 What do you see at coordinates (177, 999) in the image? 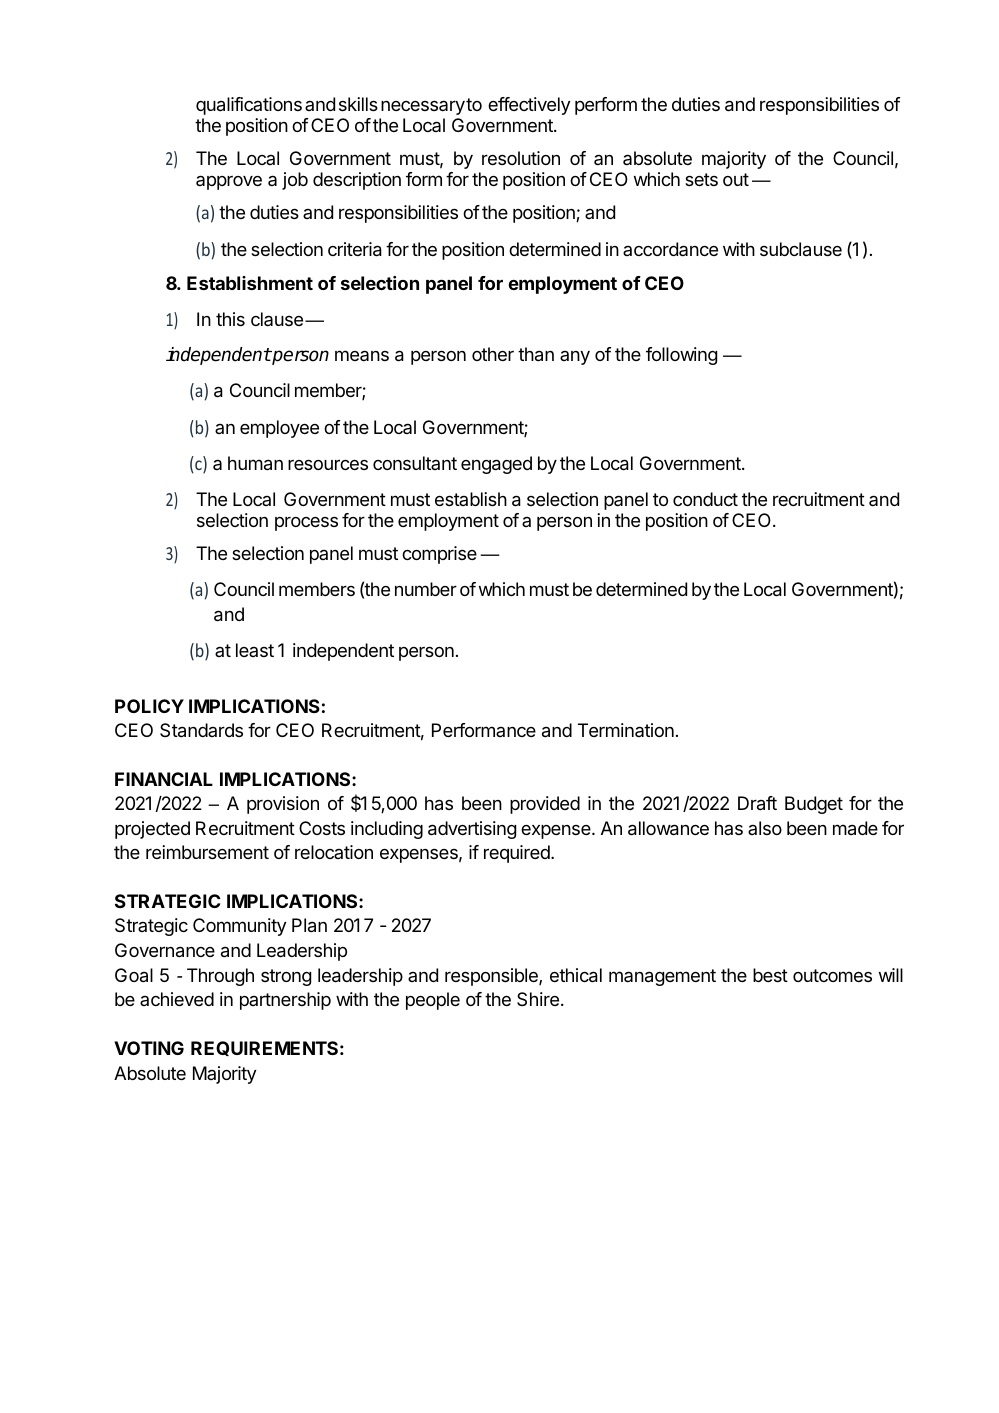
I see `achieved` at bounding box center [177, 999].
